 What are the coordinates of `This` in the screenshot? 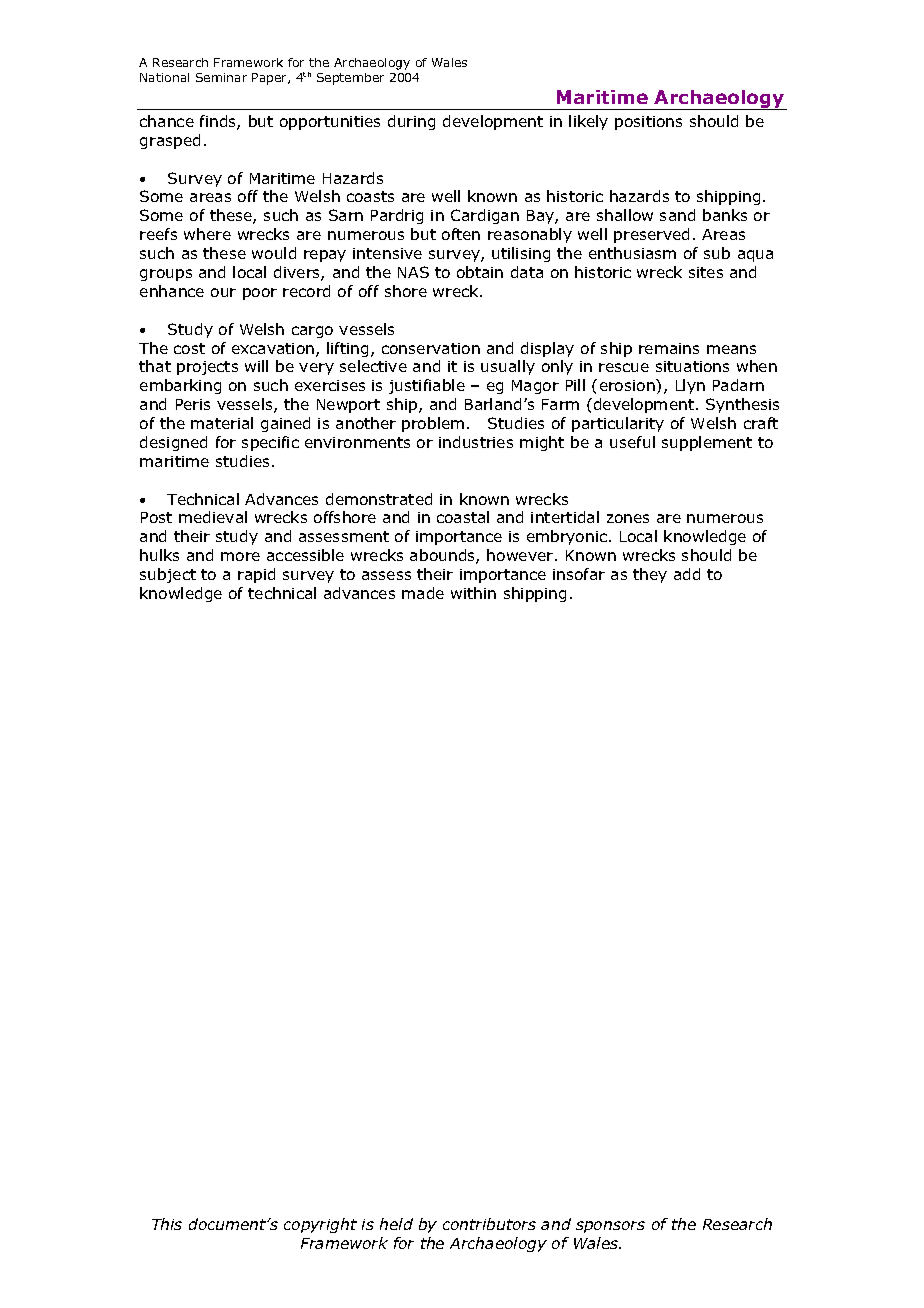 It's located at (167, 1224).
